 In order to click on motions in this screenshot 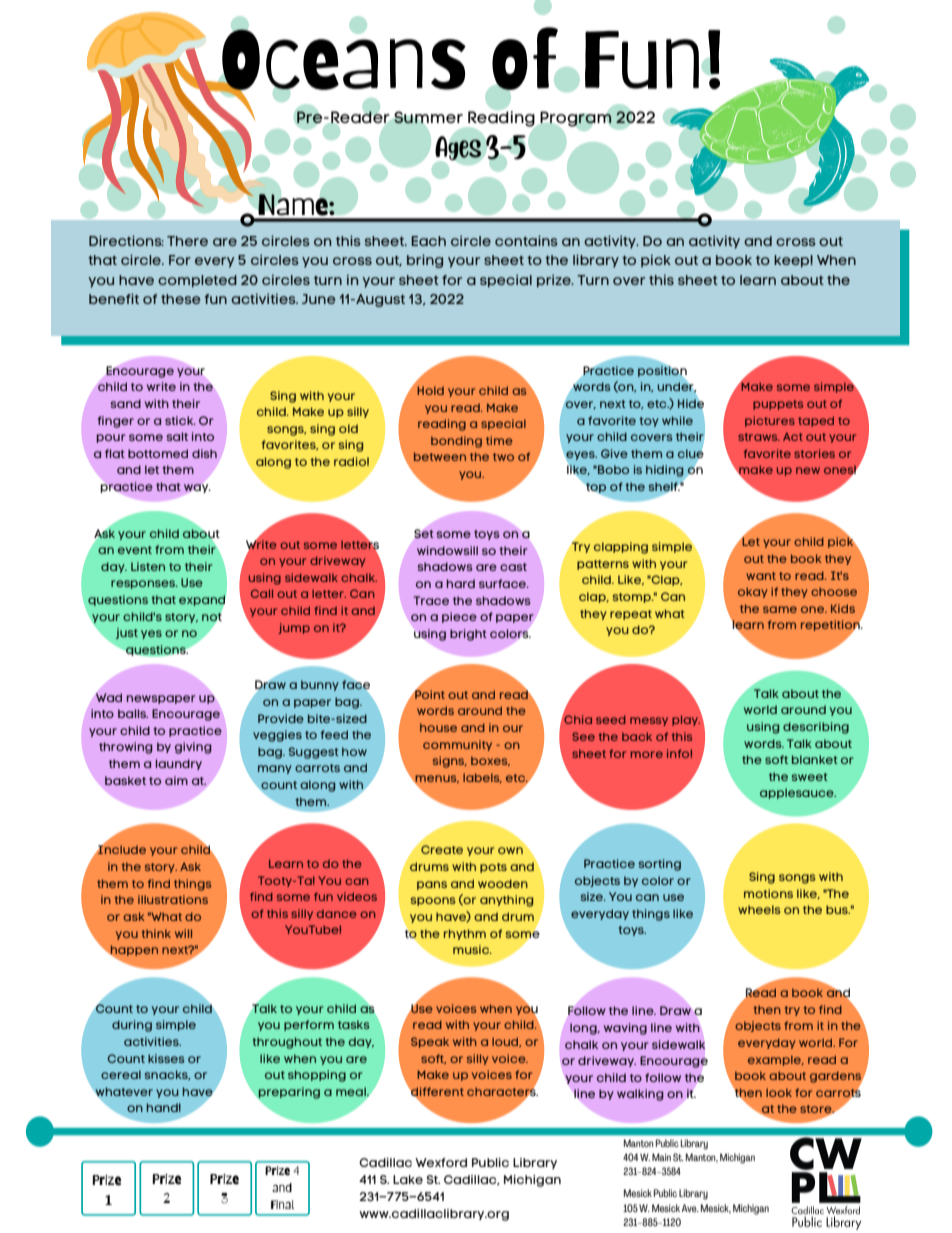, I will do `click(768, 893)`.
